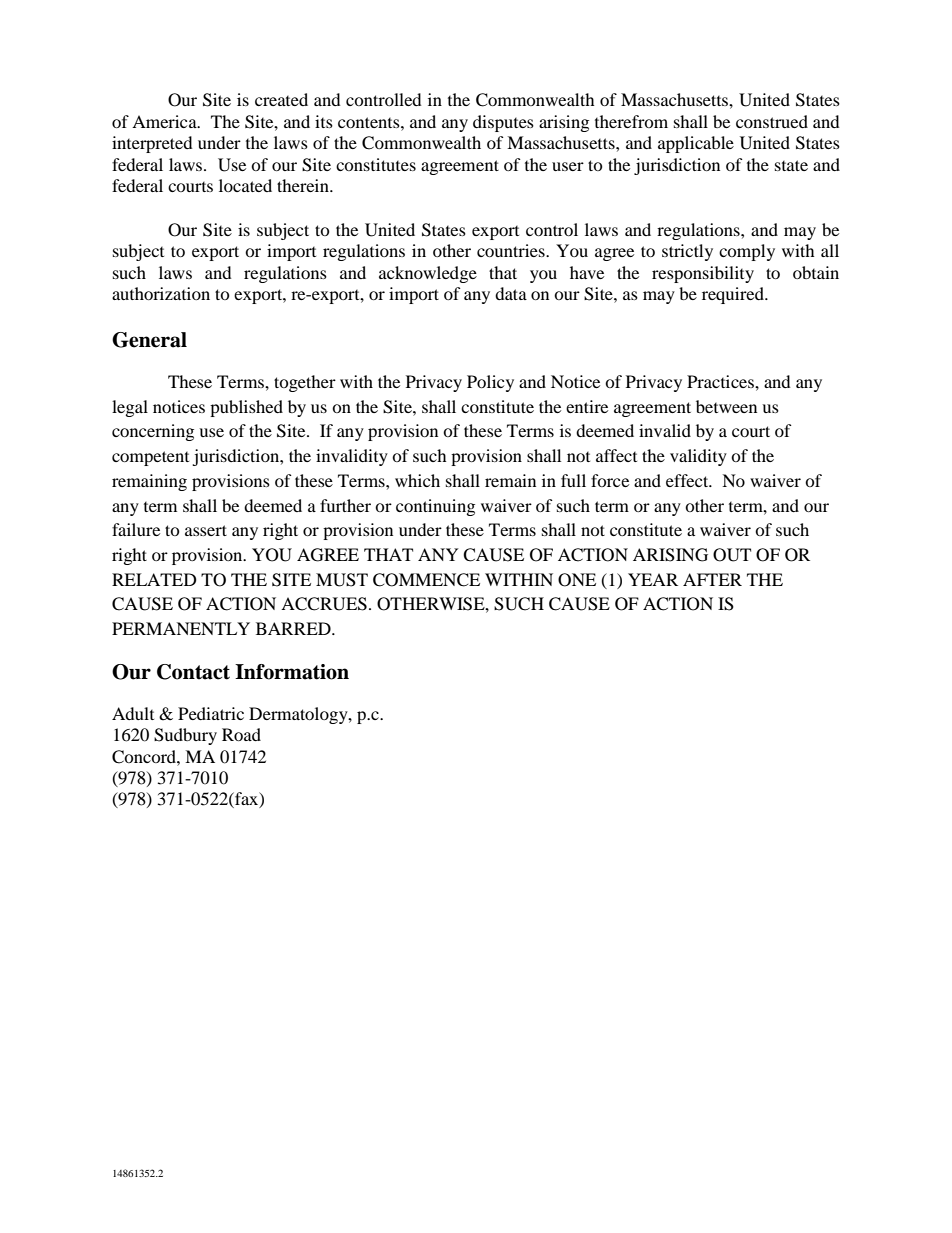 This screenshot has width=952, height=1233. What do you see at coordinates (747, 252) in the screenshot?
I see `comply` at bounding box center [747, 252].
